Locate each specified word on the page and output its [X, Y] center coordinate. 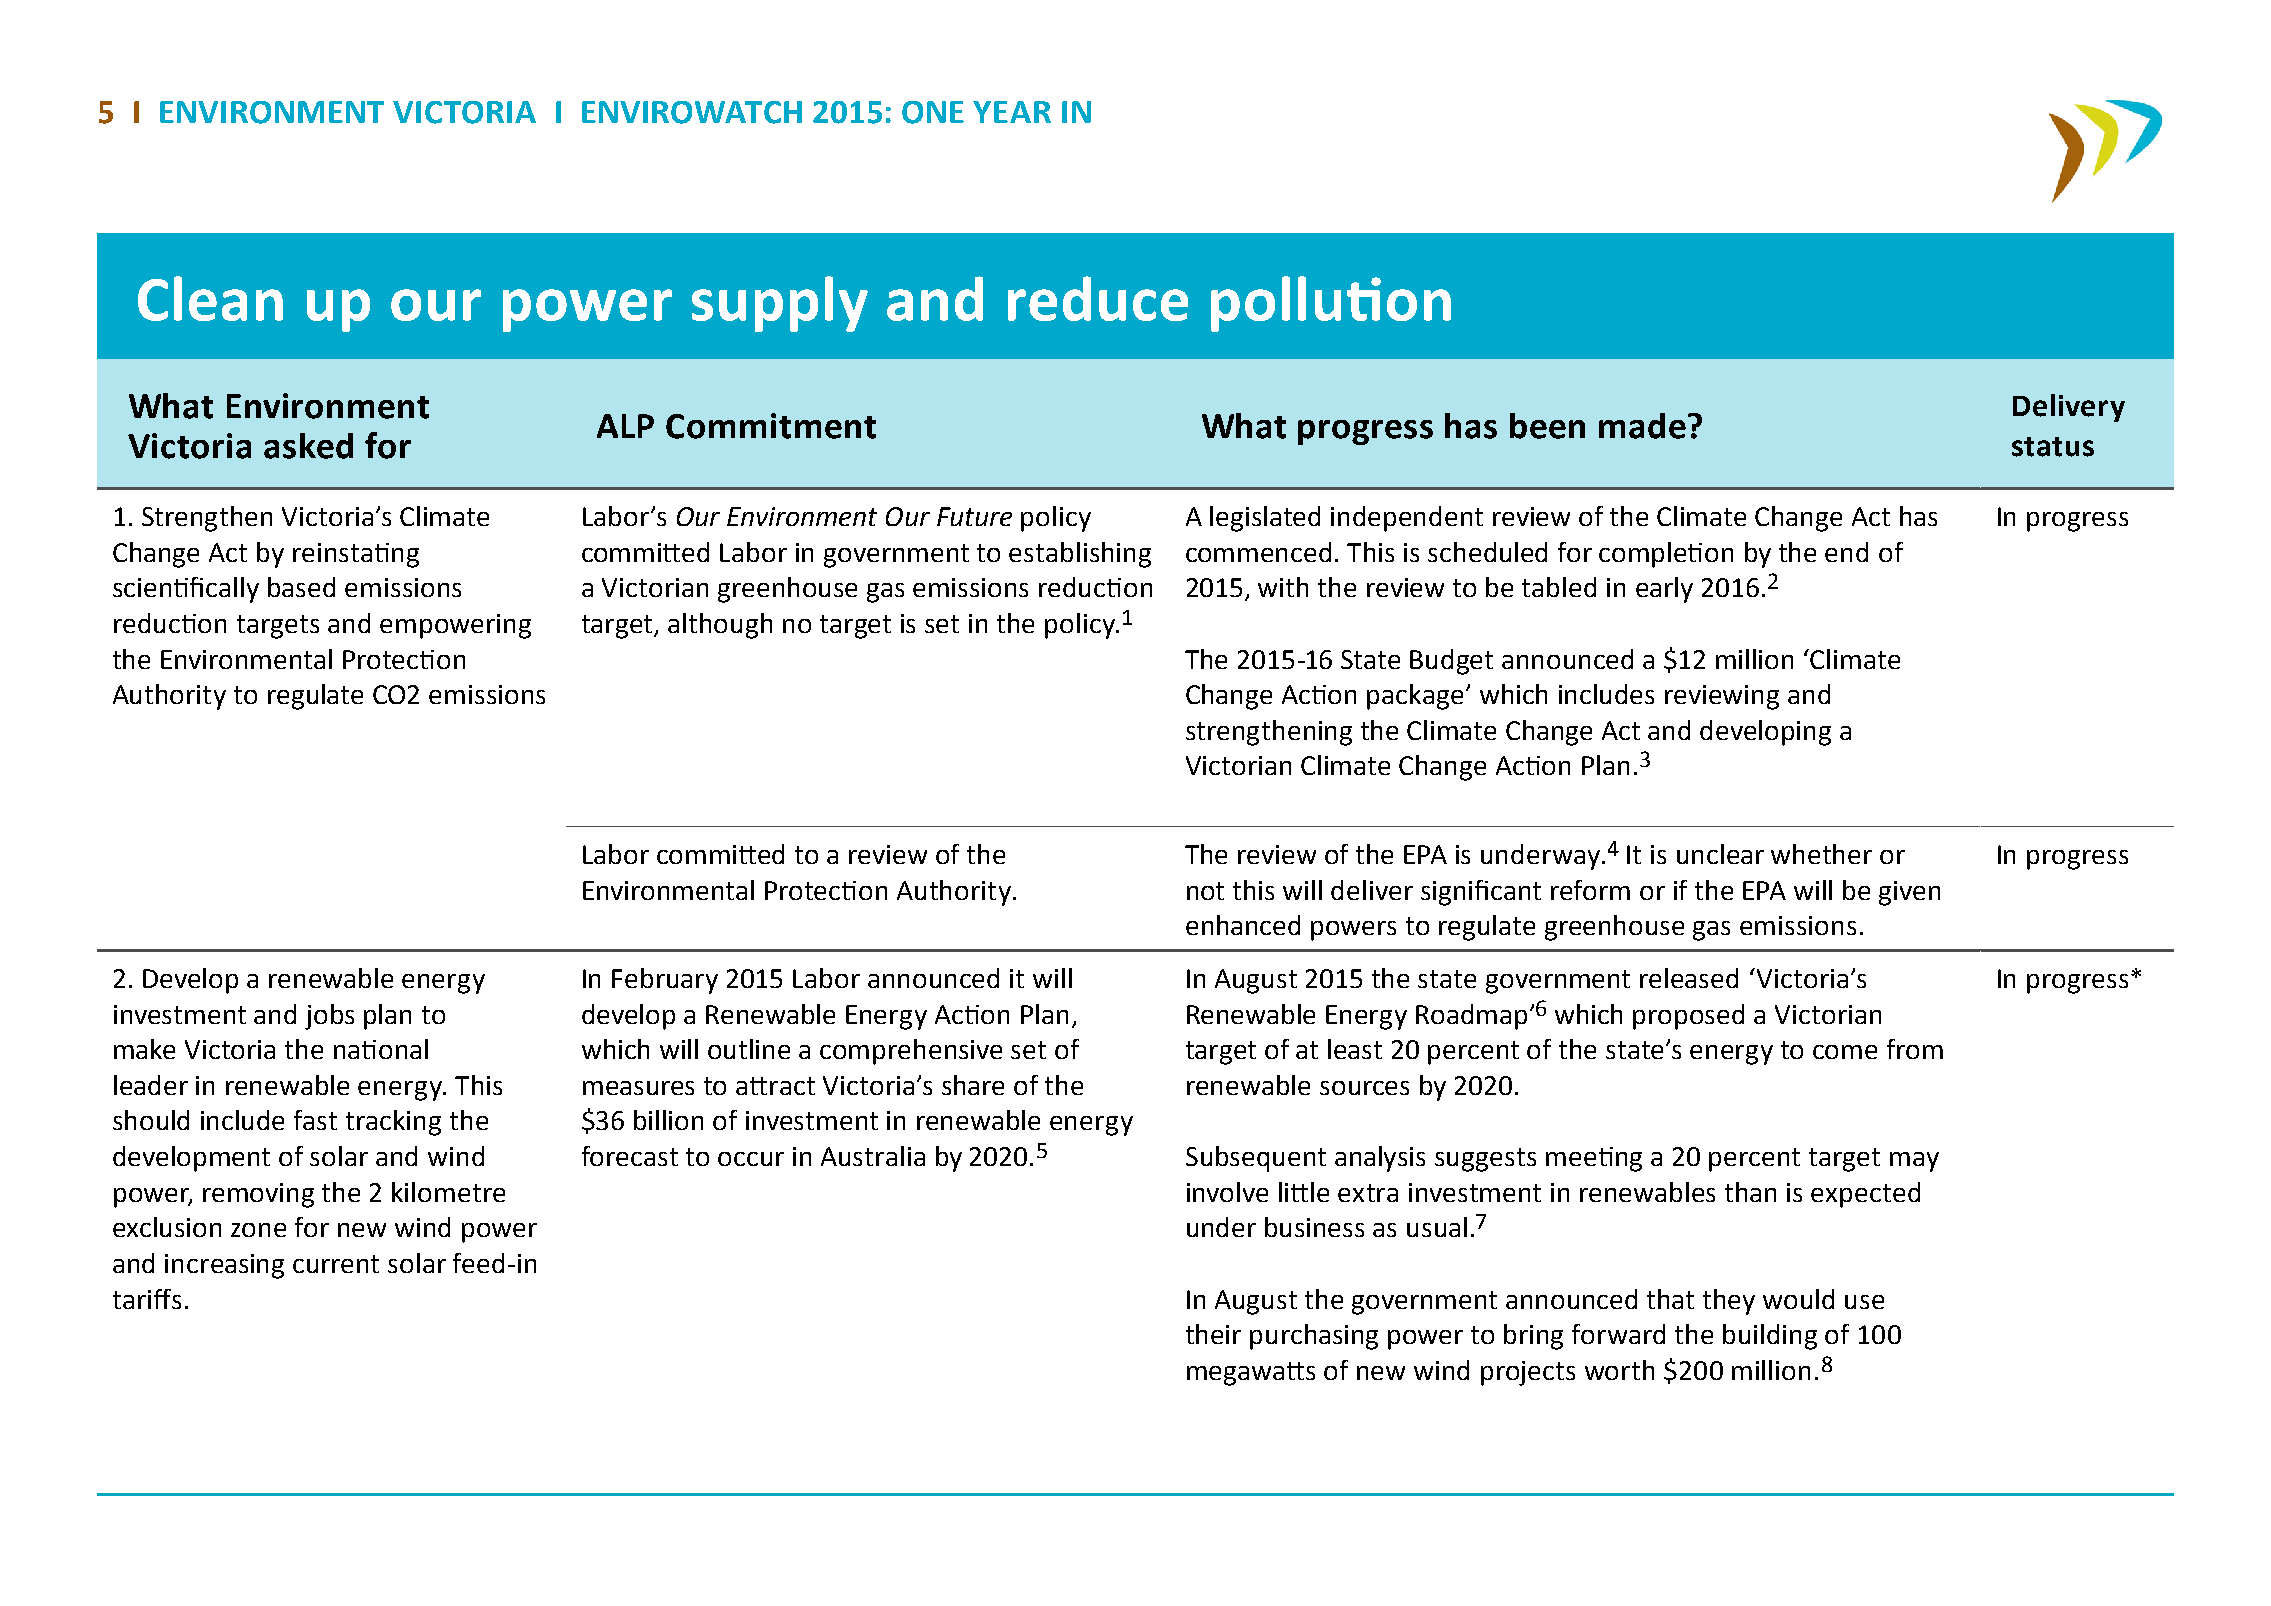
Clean [210, 298]
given [1909, 893]
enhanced [1243, 925]
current [336, 1264]
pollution [1331, 304]
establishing [1080, 555]
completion [1666, 555]
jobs [329, 1017]
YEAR [1012, 112]
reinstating [356, 555]
